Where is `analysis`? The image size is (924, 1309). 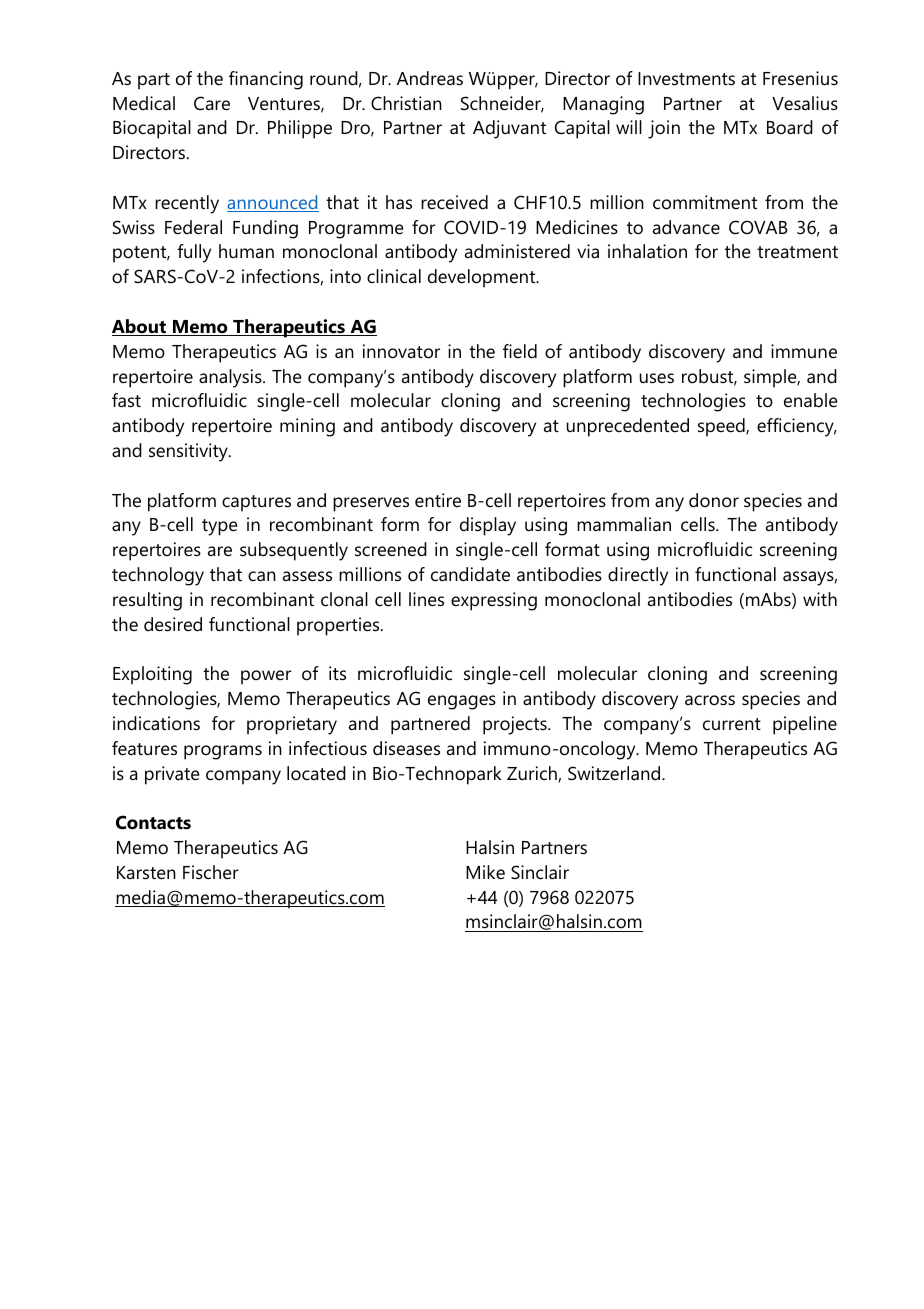
analysis is located at coordinates (231, 378).
